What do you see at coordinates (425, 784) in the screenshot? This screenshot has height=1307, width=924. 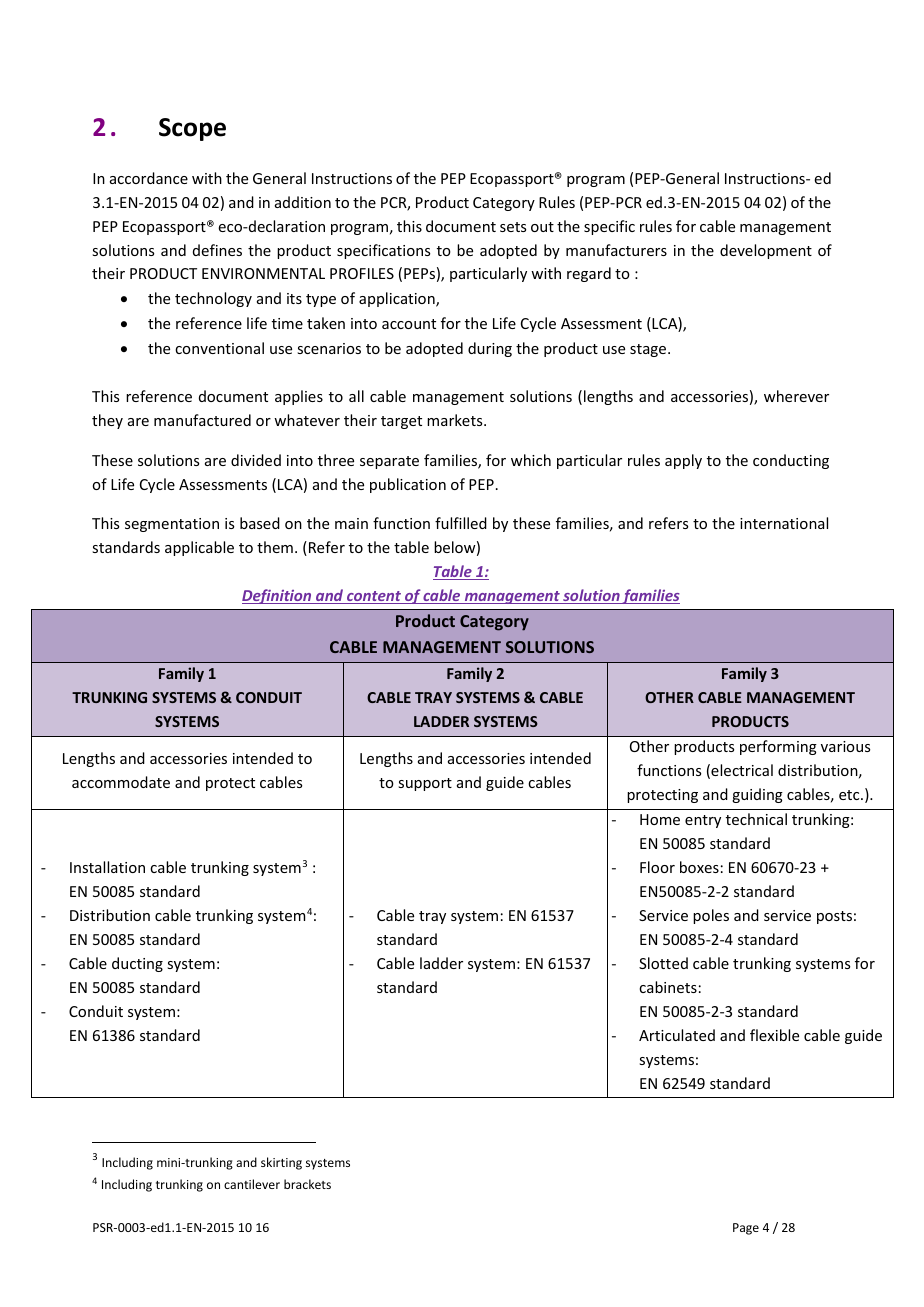 I see `support` at bounding box center [425, 784].
